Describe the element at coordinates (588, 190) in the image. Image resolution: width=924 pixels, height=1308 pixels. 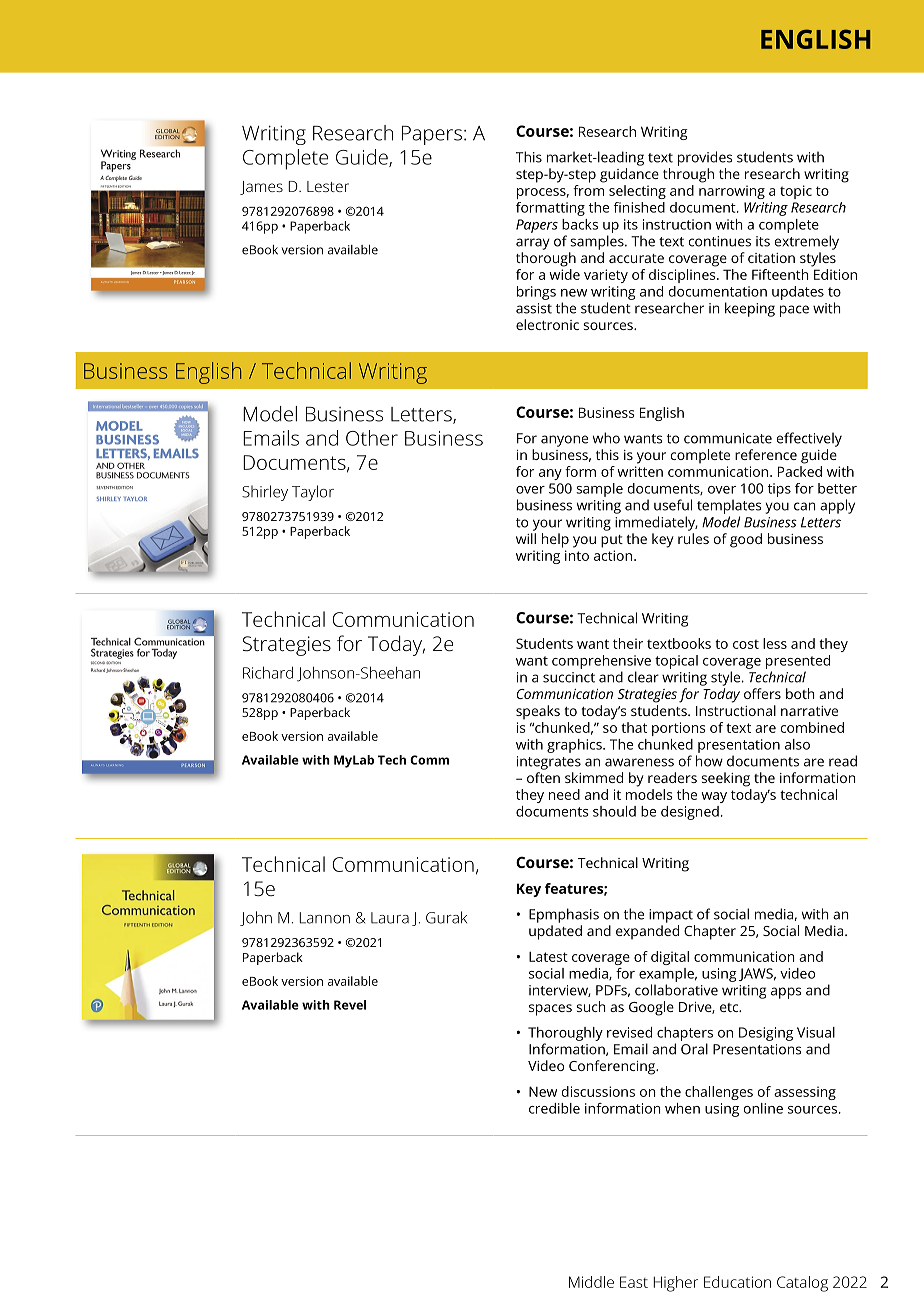
I see `from` at that location.
